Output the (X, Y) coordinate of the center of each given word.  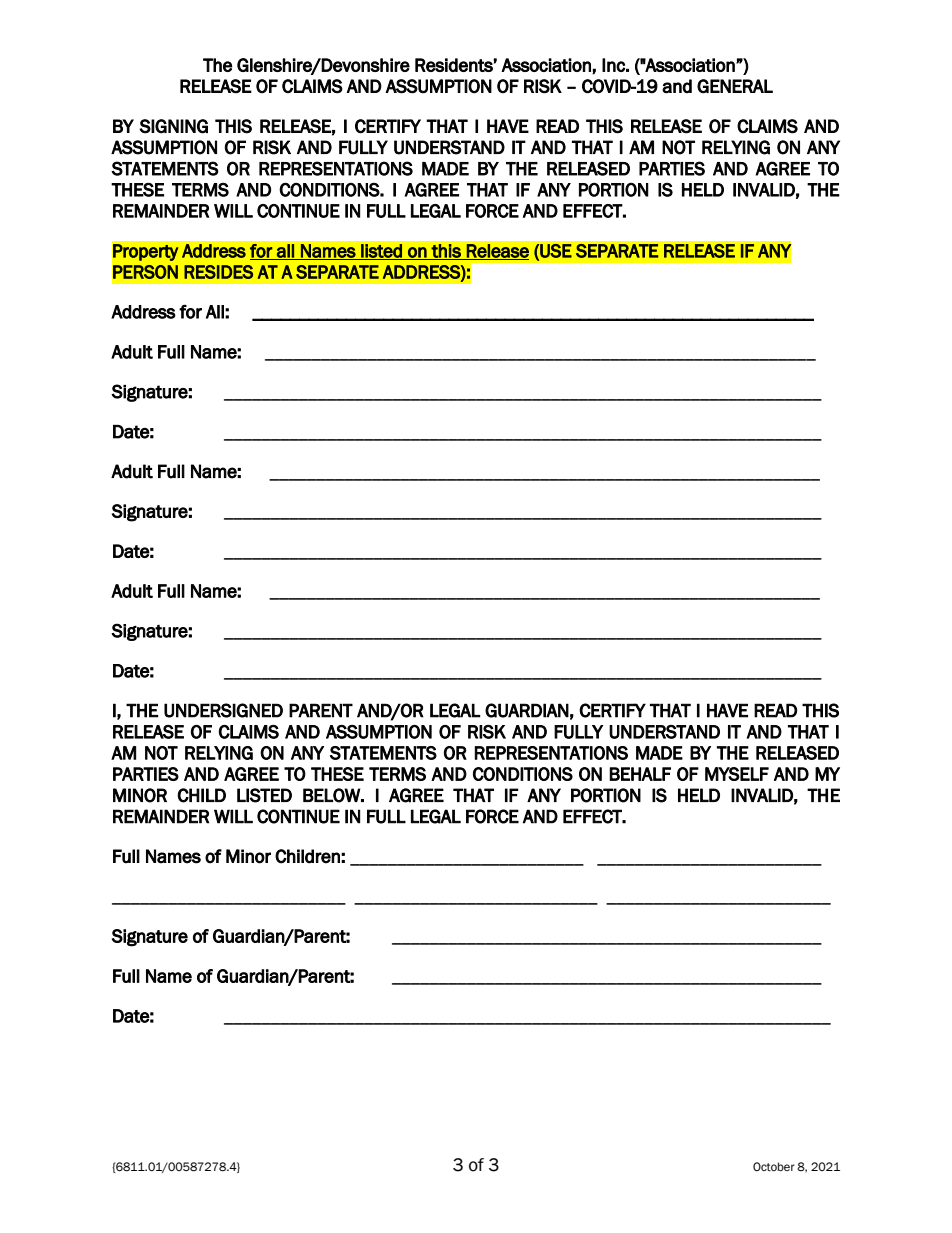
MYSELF (737, 774)
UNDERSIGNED (223, 710)
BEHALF (640, 774)
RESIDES (218, 272)
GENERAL (735, 86)
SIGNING (173, 126)
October (774, 1167)
